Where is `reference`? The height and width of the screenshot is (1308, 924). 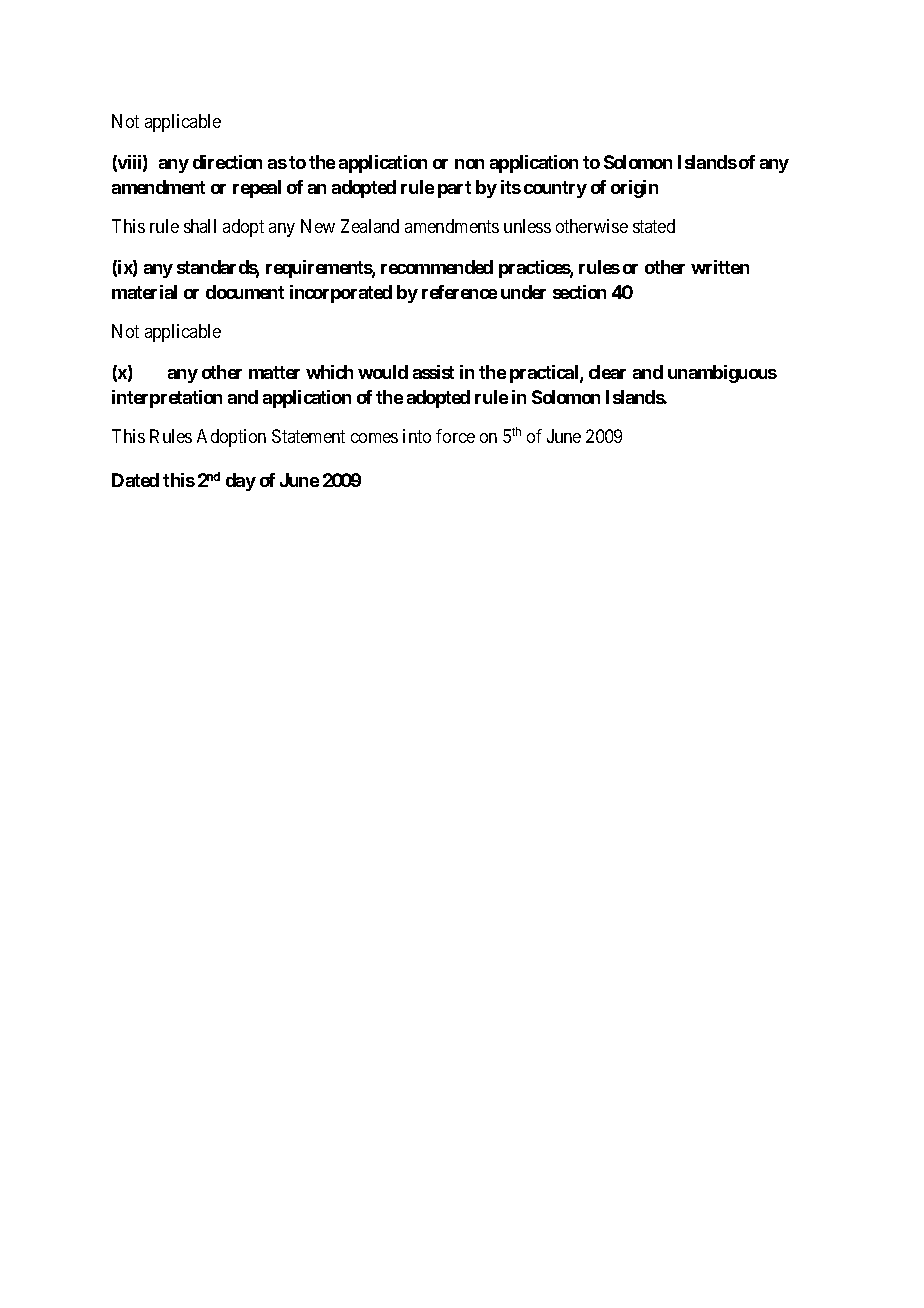
reference is located at coordinates (459, 292).
